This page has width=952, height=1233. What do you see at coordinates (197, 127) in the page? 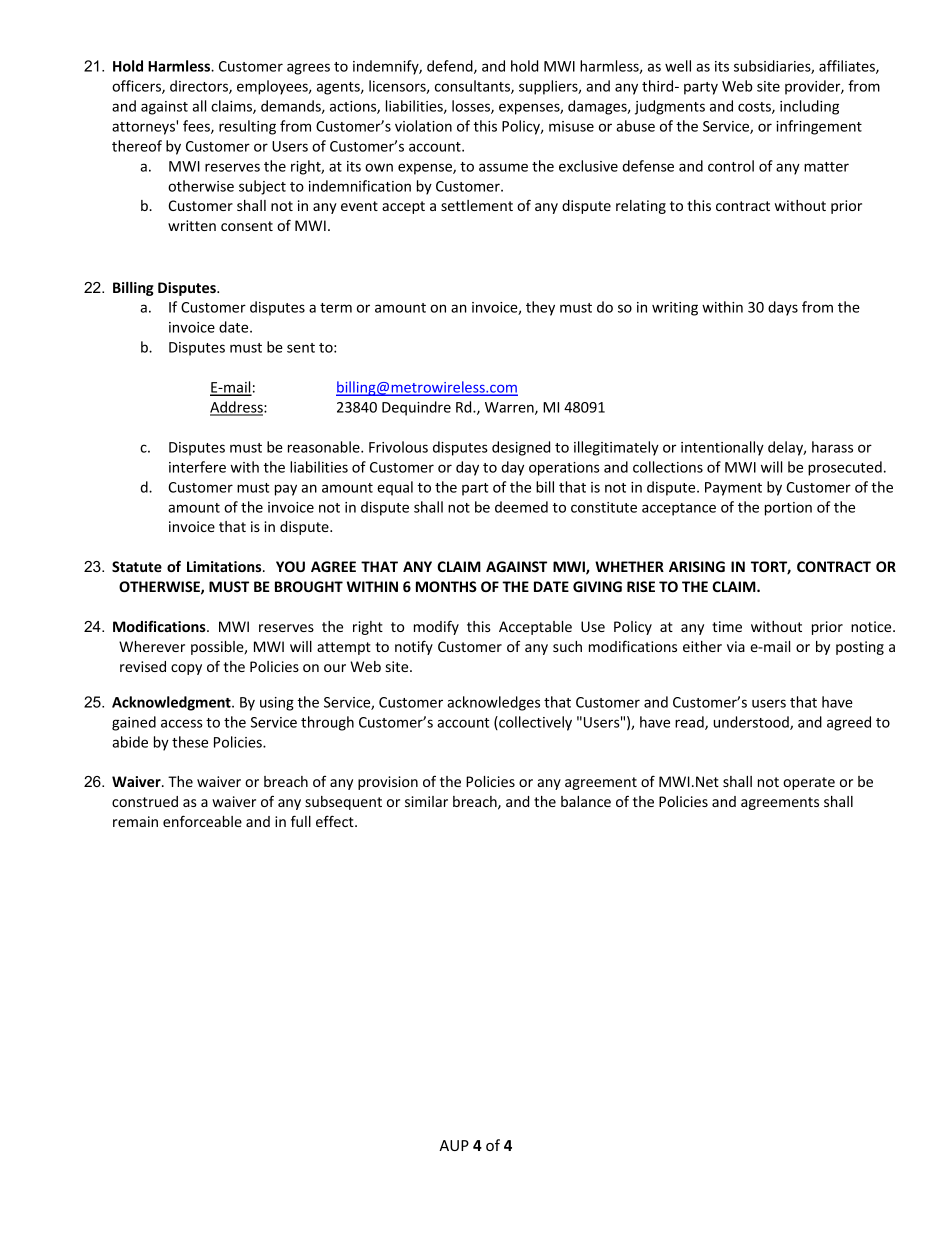
I see `fees` at bounding box center [197, 127].
